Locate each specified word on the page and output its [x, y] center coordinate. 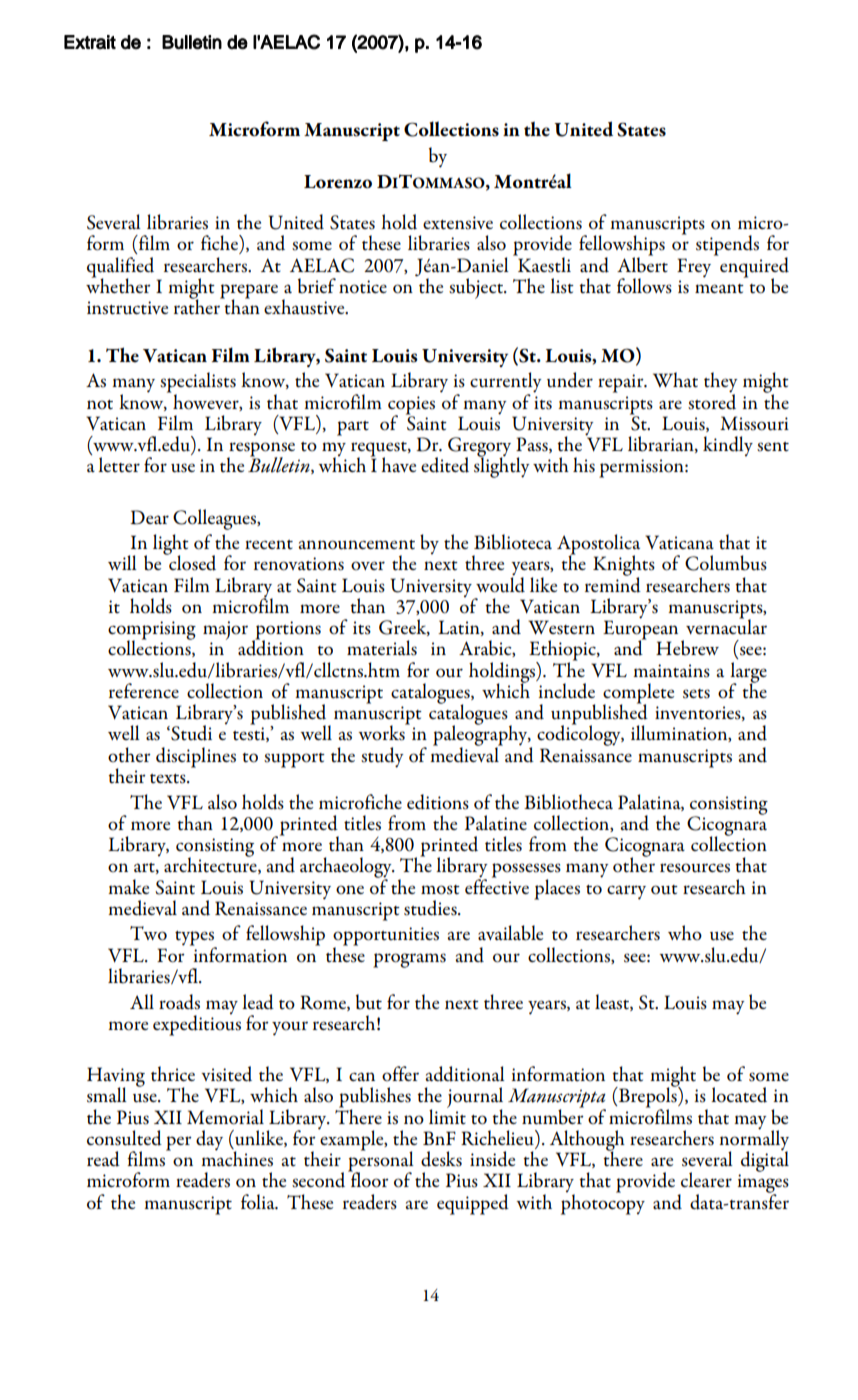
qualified [120, 268]
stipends [727, 245]
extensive [458, 223]
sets [696, 694]
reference [144, 690]
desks [441, 1159]
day [209, 1140]
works [382, 732]
